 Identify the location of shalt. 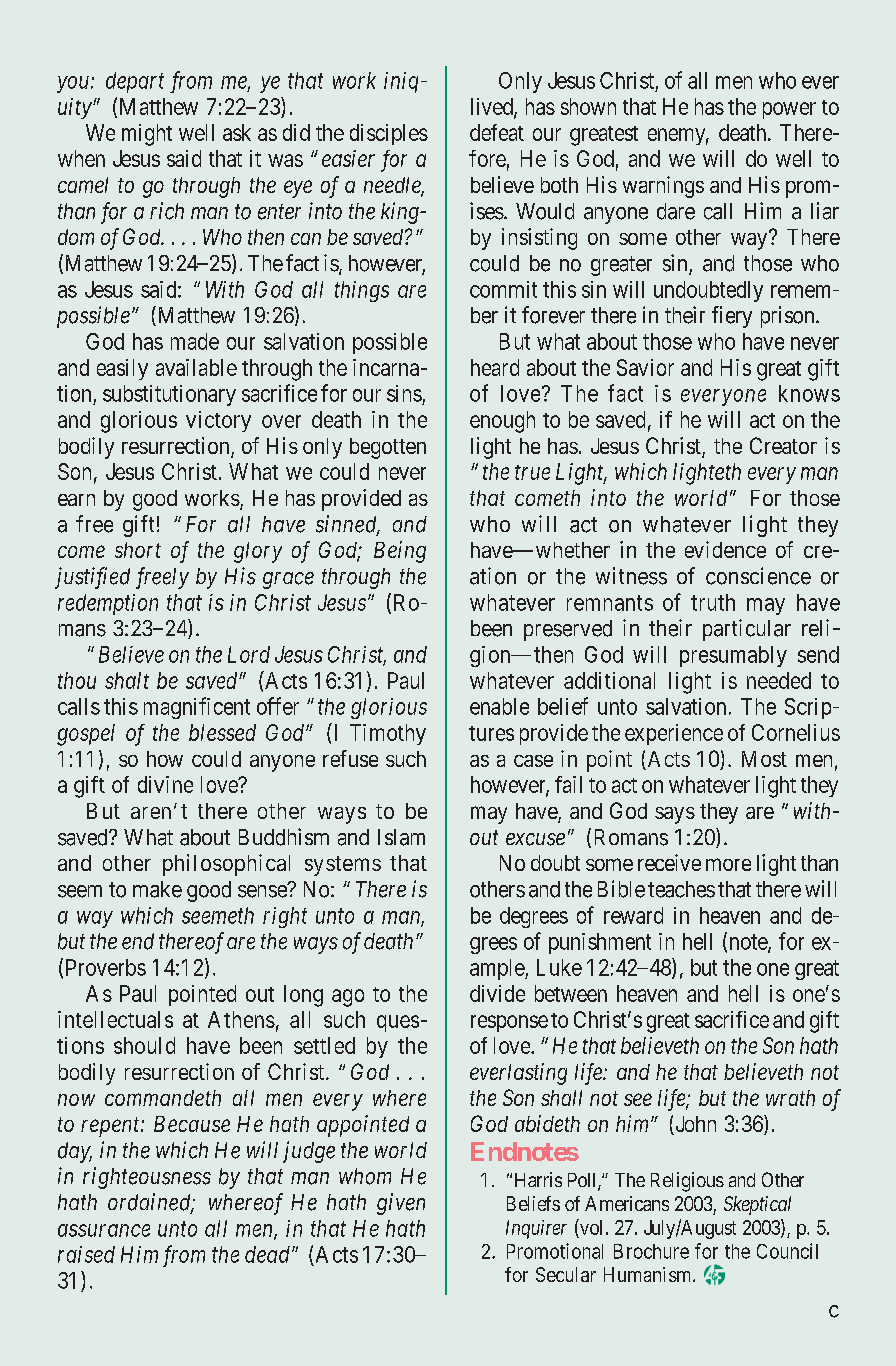
(127, 680).
